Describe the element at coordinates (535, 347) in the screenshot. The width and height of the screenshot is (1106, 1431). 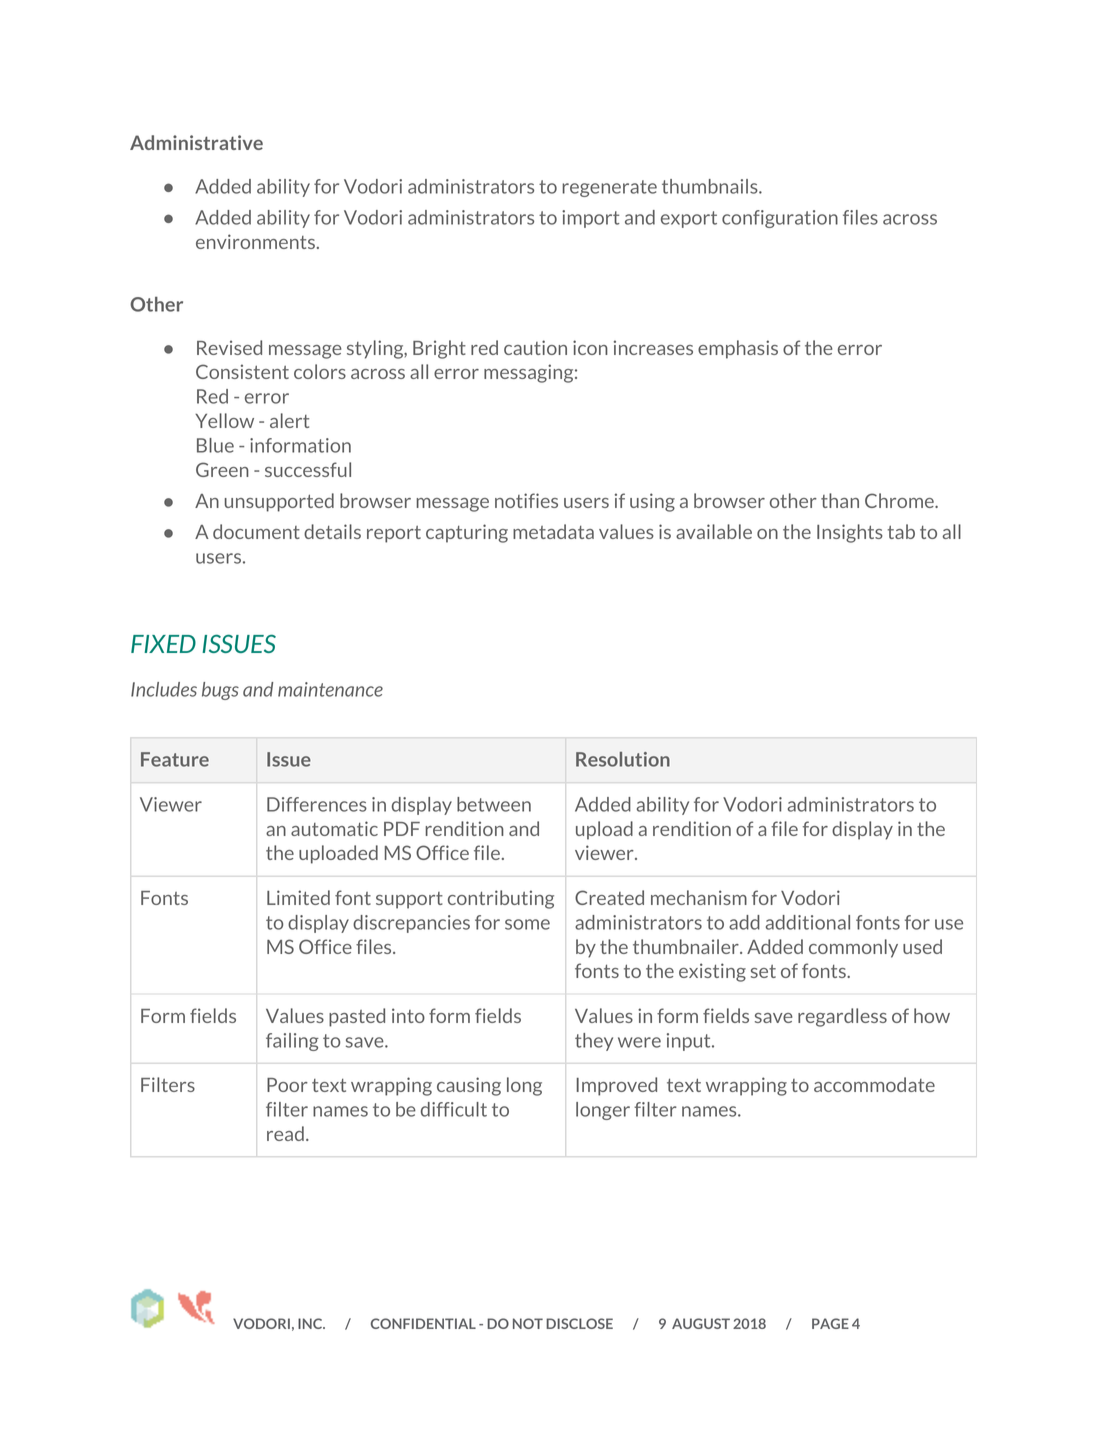
I see `caution` at that location.
